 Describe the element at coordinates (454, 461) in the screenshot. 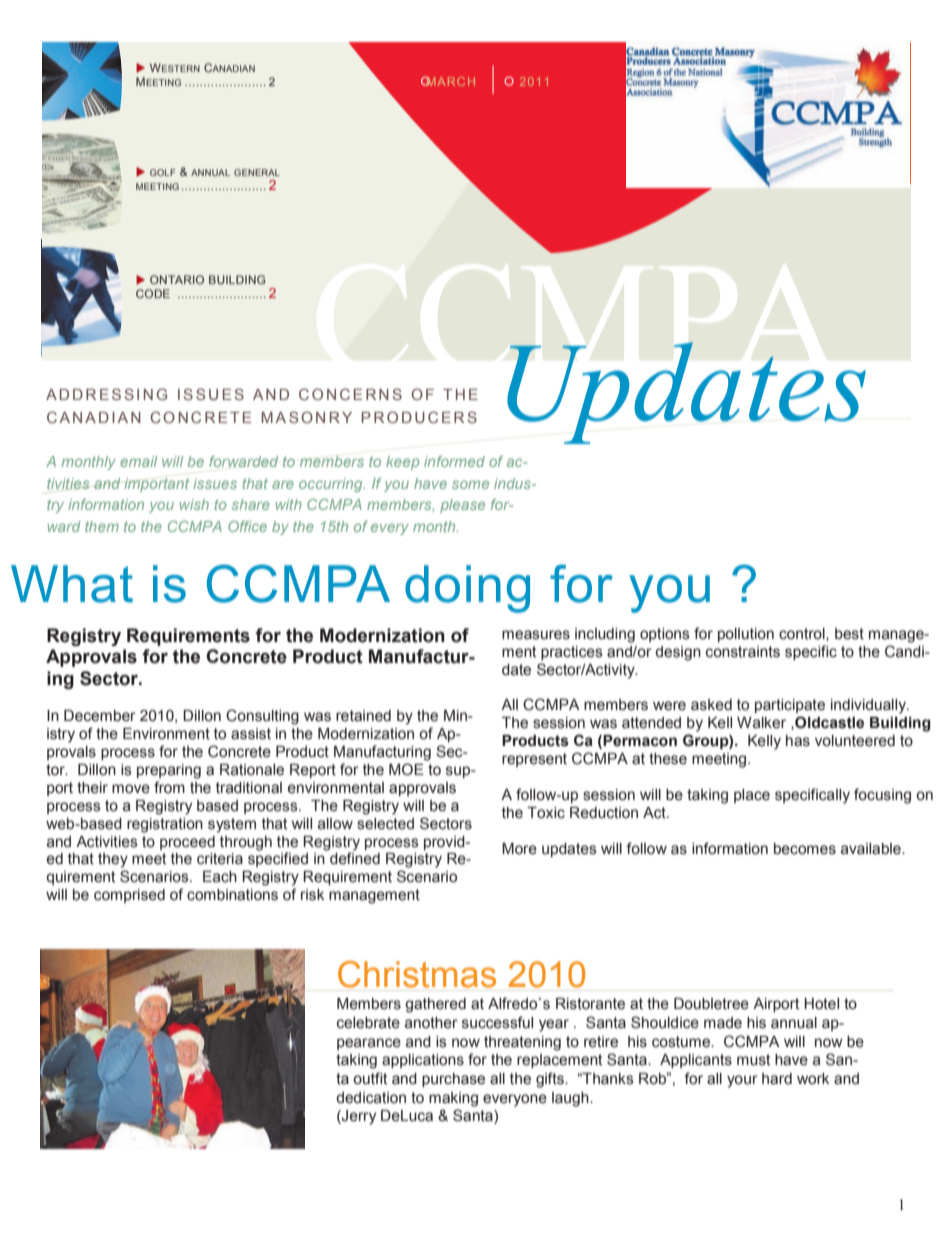

I see `informed` at that location.
